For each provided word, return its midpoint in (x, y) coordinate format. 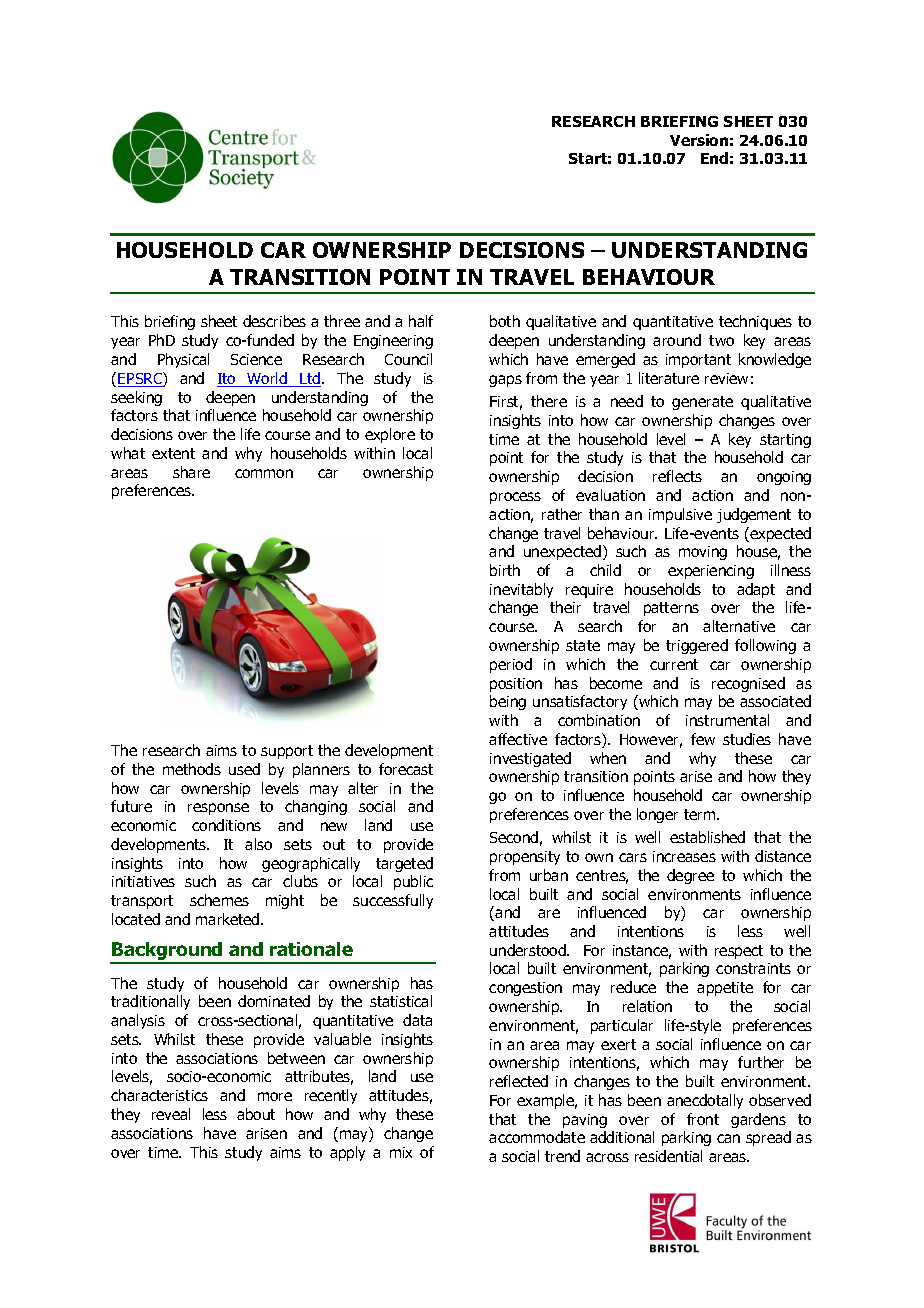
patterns (671, 609)
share (191, 472)
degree (690, 876)
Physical (183, 360)
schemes (219, 900)
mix (401, 1152)
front (703, 1119)
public (413, 882)
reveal (171, 1114)
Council (408, 359)
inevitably (521, 590)
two (721, 340)
